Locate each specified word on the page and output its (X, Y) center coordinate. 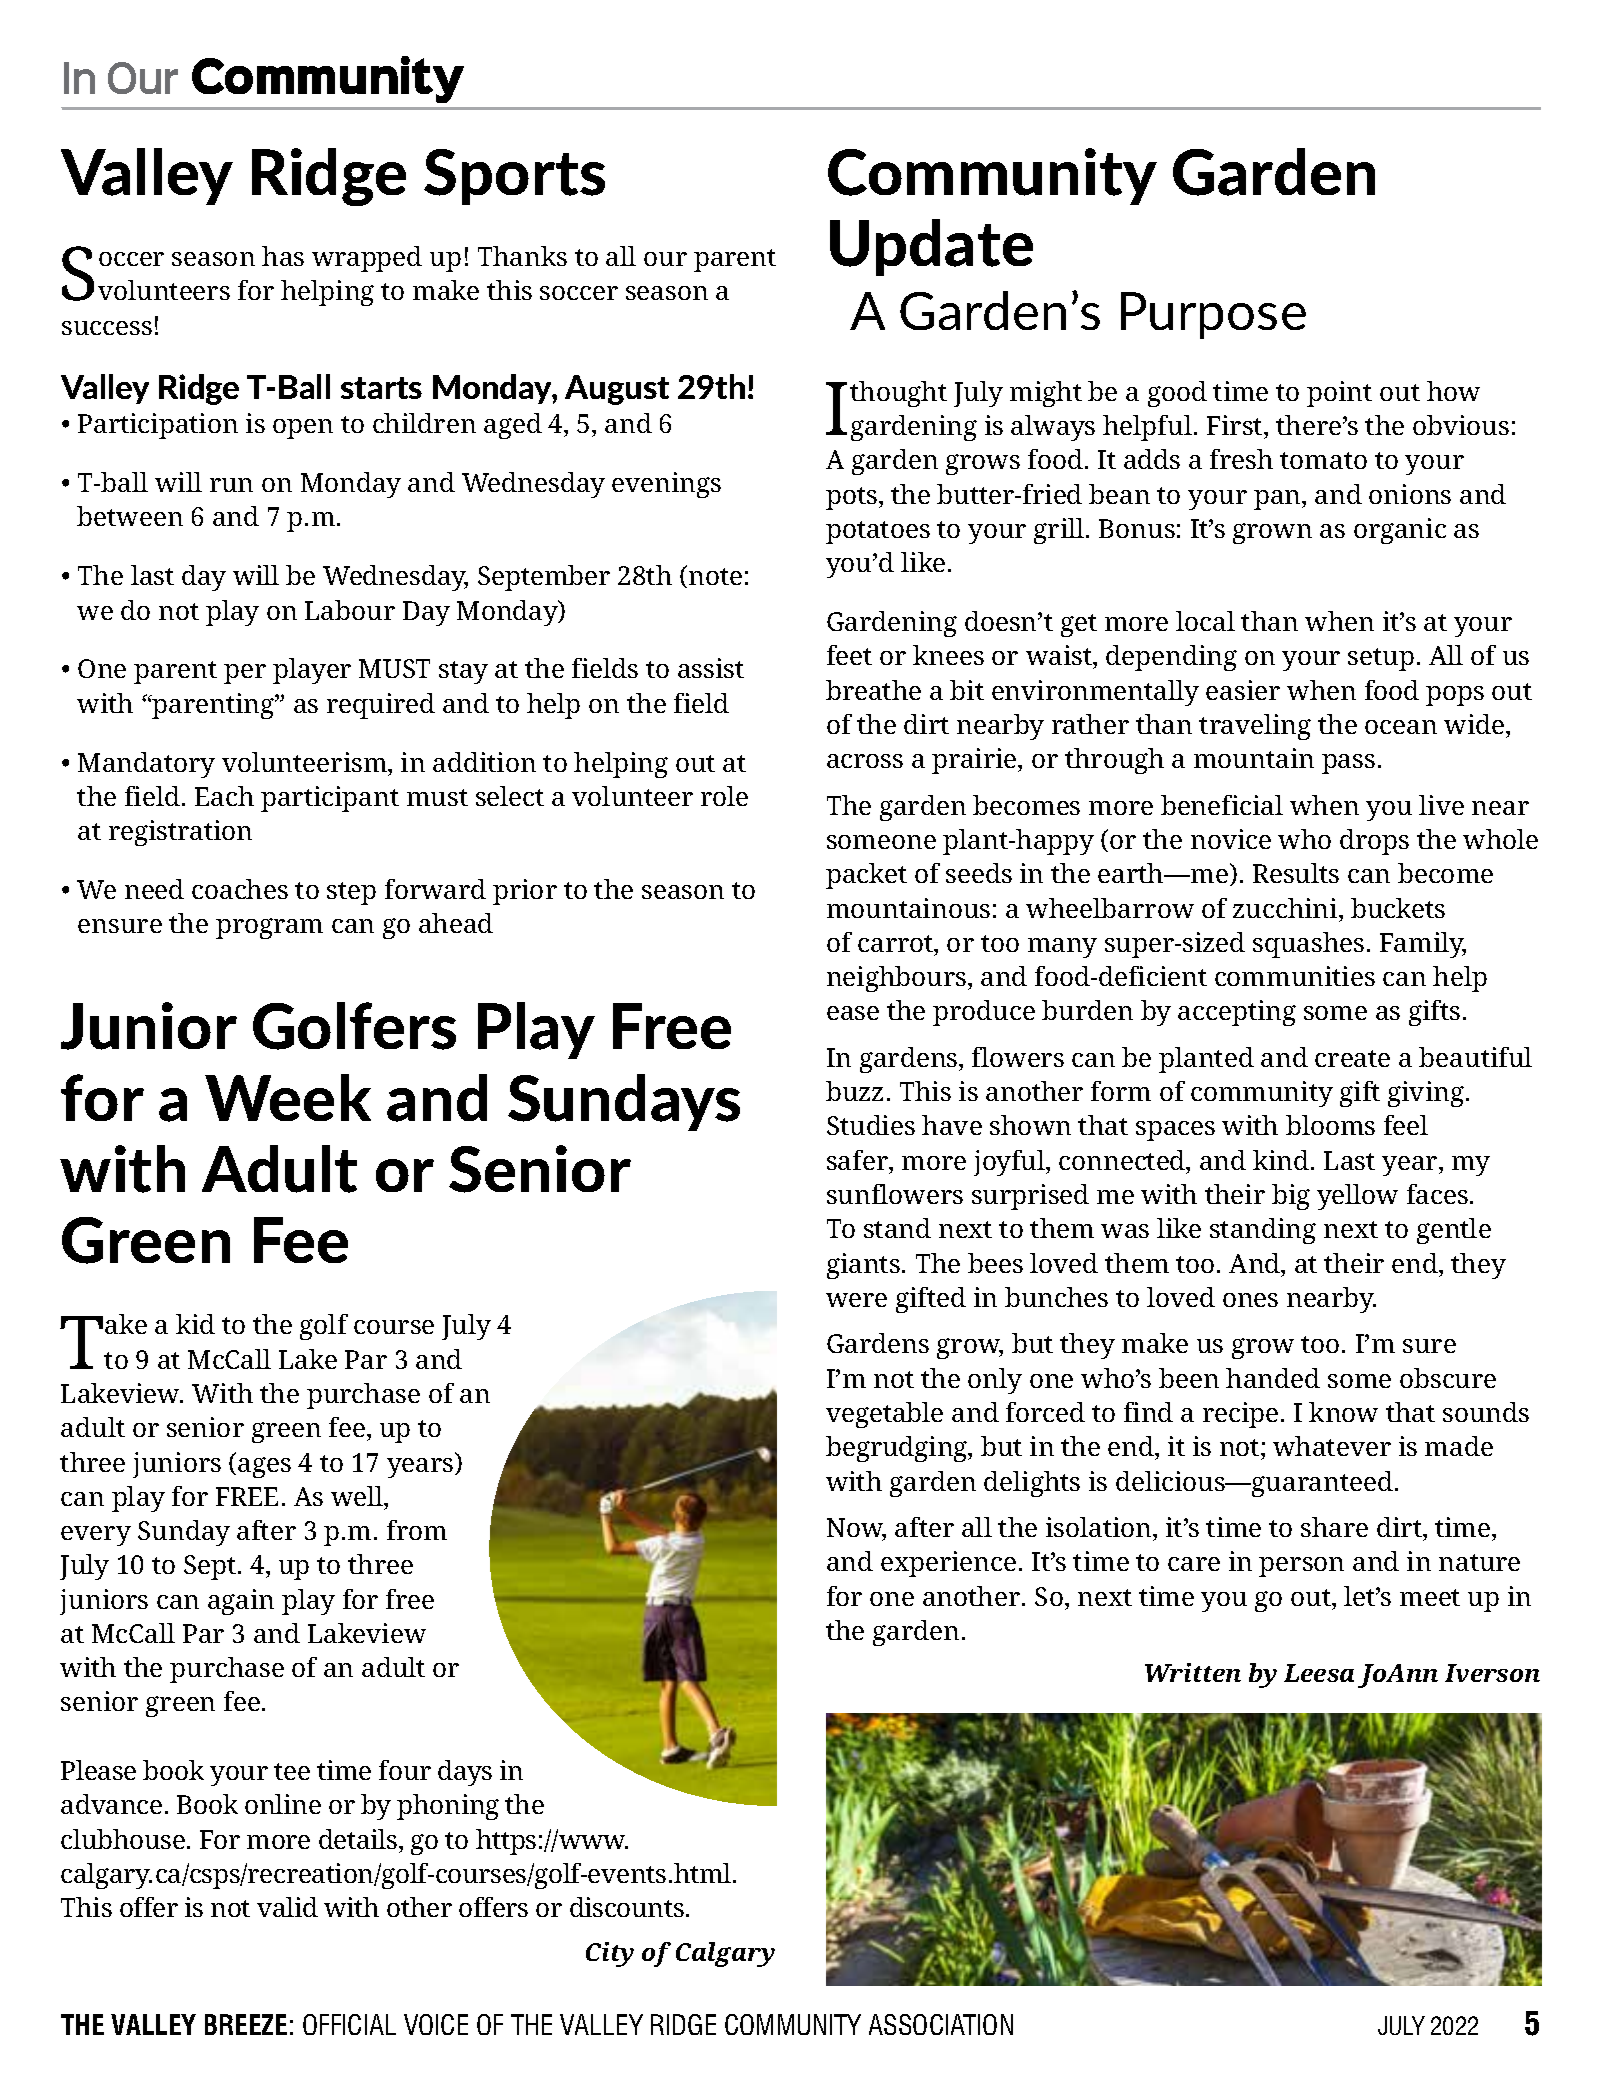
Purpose (1213, 315)
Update (931, 247)
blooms (1330, 1125)
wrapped (367, 259)
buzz (854, 1091)
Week (288, 1097)
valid (287, 1907)
